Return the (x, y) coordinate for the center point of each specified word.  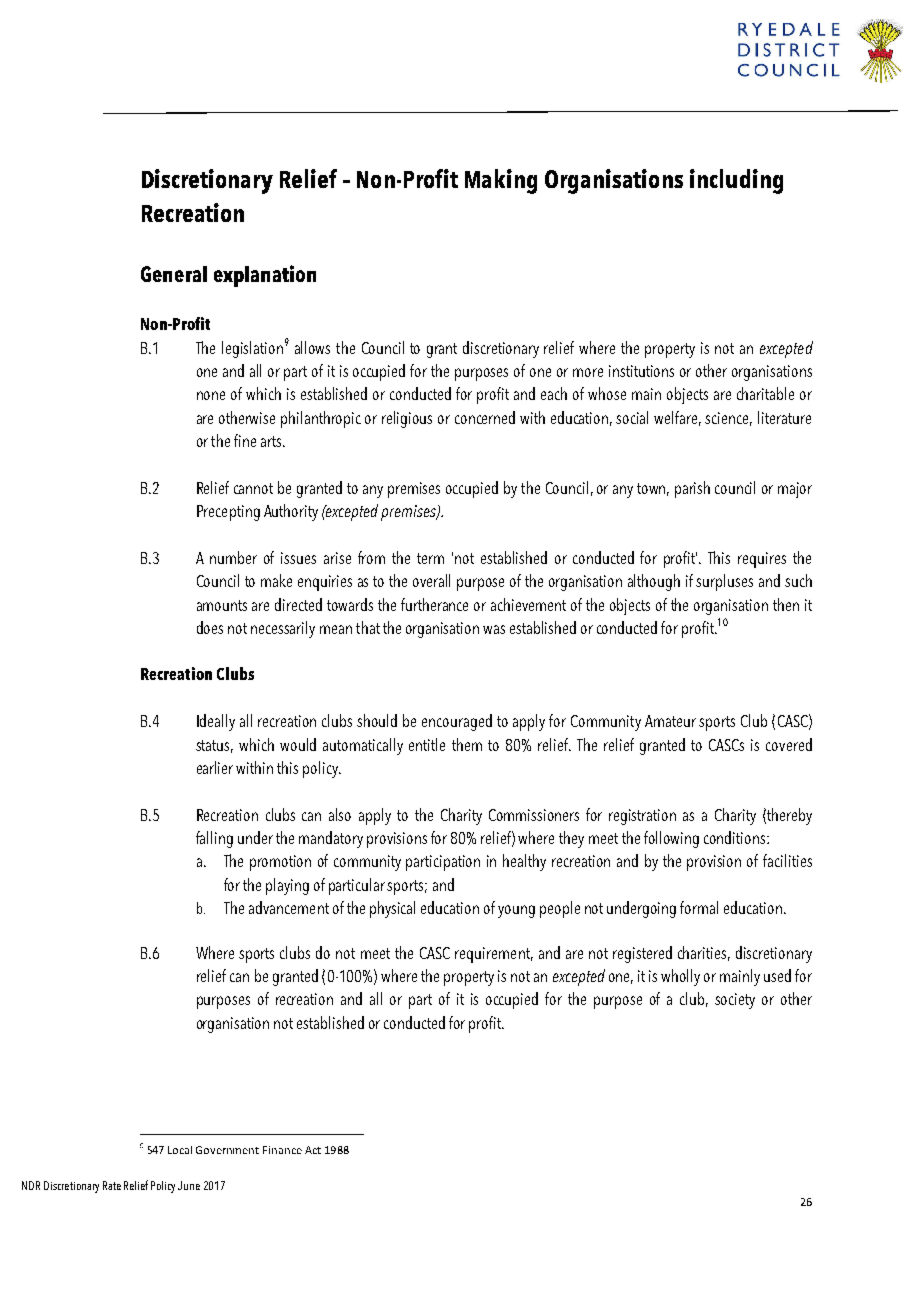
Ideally (216, 722)
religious (407, 419)
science (728, 419)
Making (501, 181)
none (211, 395)
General (174, 274)
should (377, 720)
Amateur (670, 721)
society (735, 1001)
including (736, 181)
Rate (112, 1185)
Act (313, 1150)
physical (392, 909)
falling (214, 839)
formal (699, 907)
